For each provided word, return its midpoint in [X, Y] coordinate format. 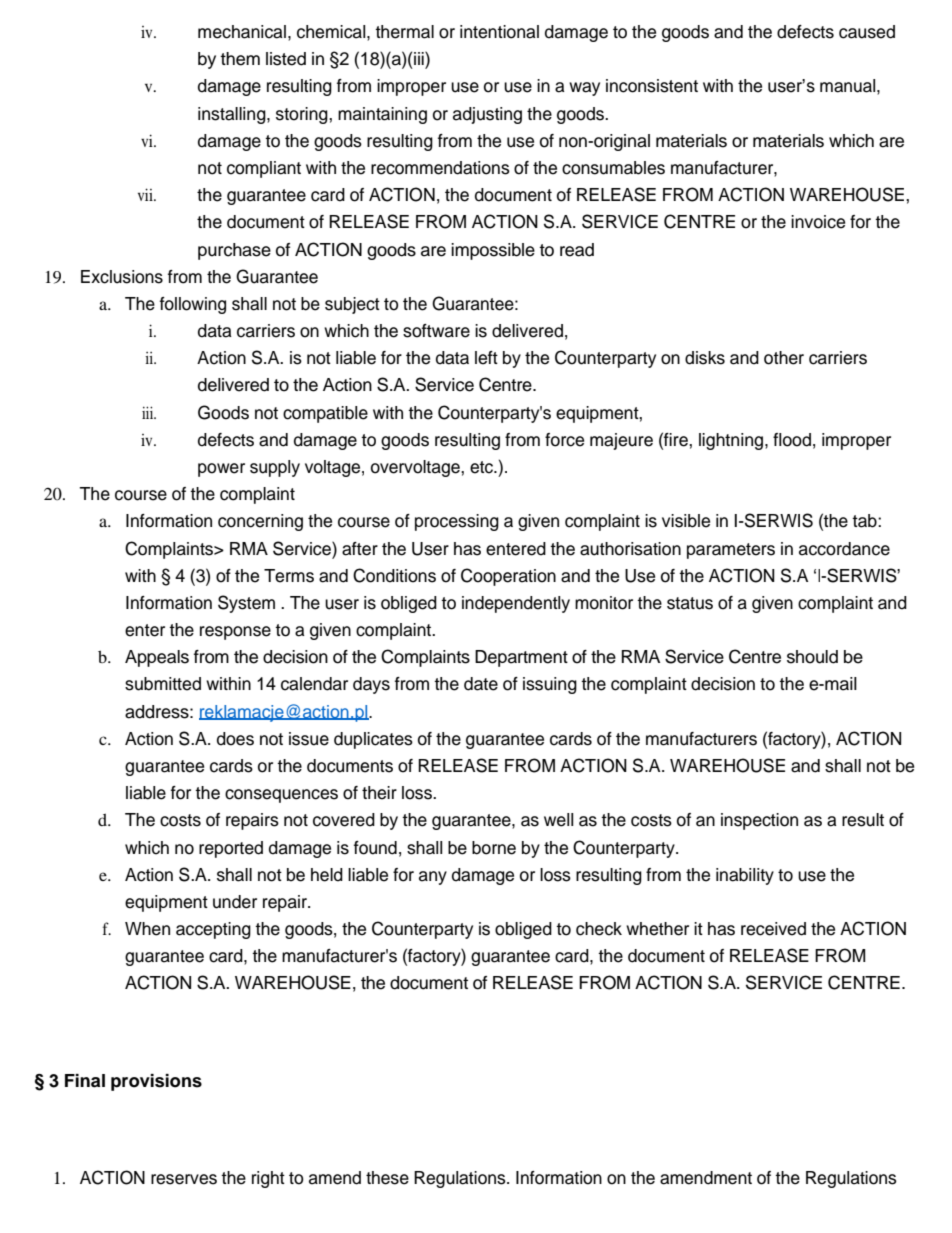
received [773, 929]
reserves [184, 1179]
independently [516, 604]
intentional [499, 32]
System [246, 604]
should [812, 657]
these [387, 1178]
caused [867, 32]
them [240, 59]
